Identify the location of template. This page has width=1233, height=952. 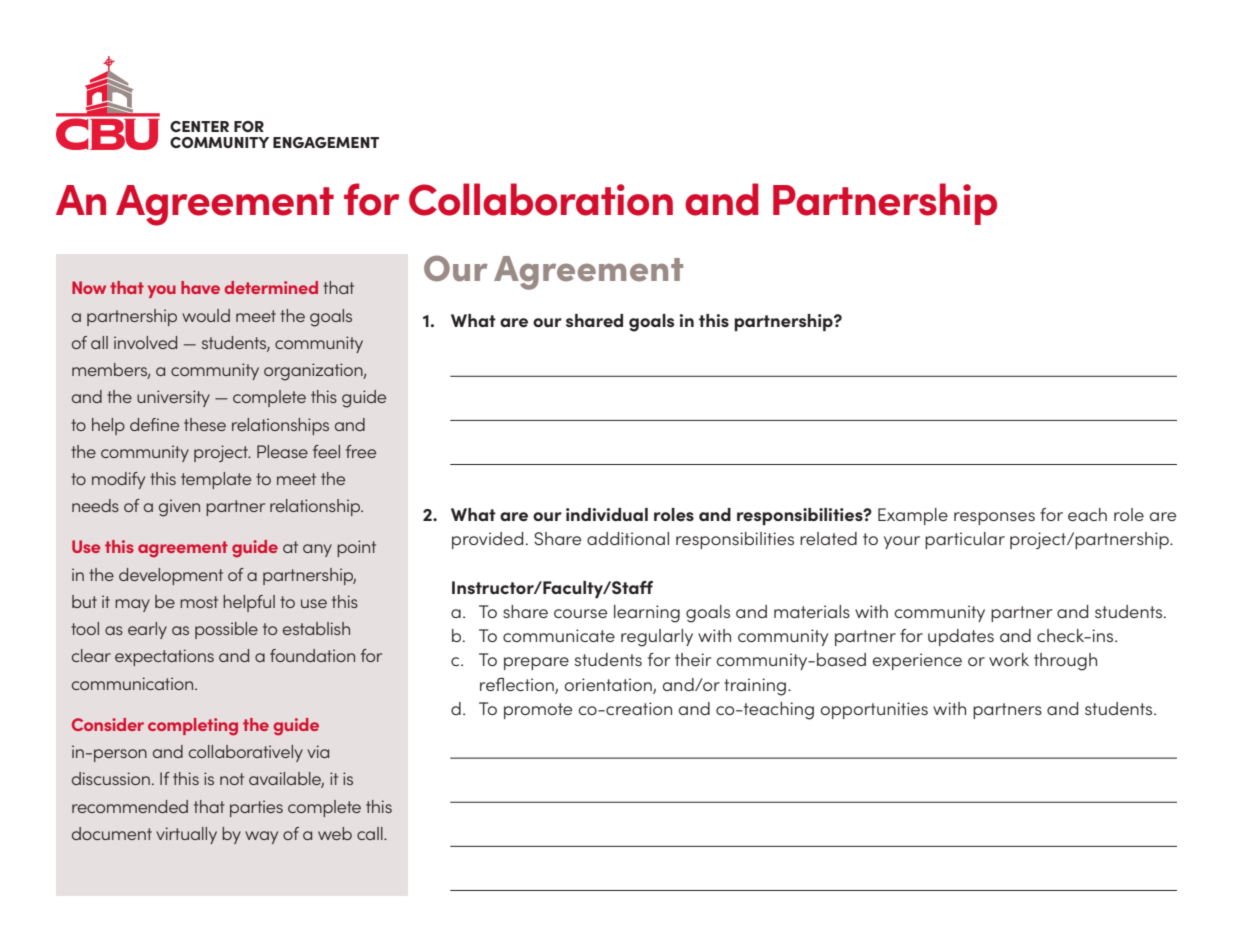
(216, 480).
